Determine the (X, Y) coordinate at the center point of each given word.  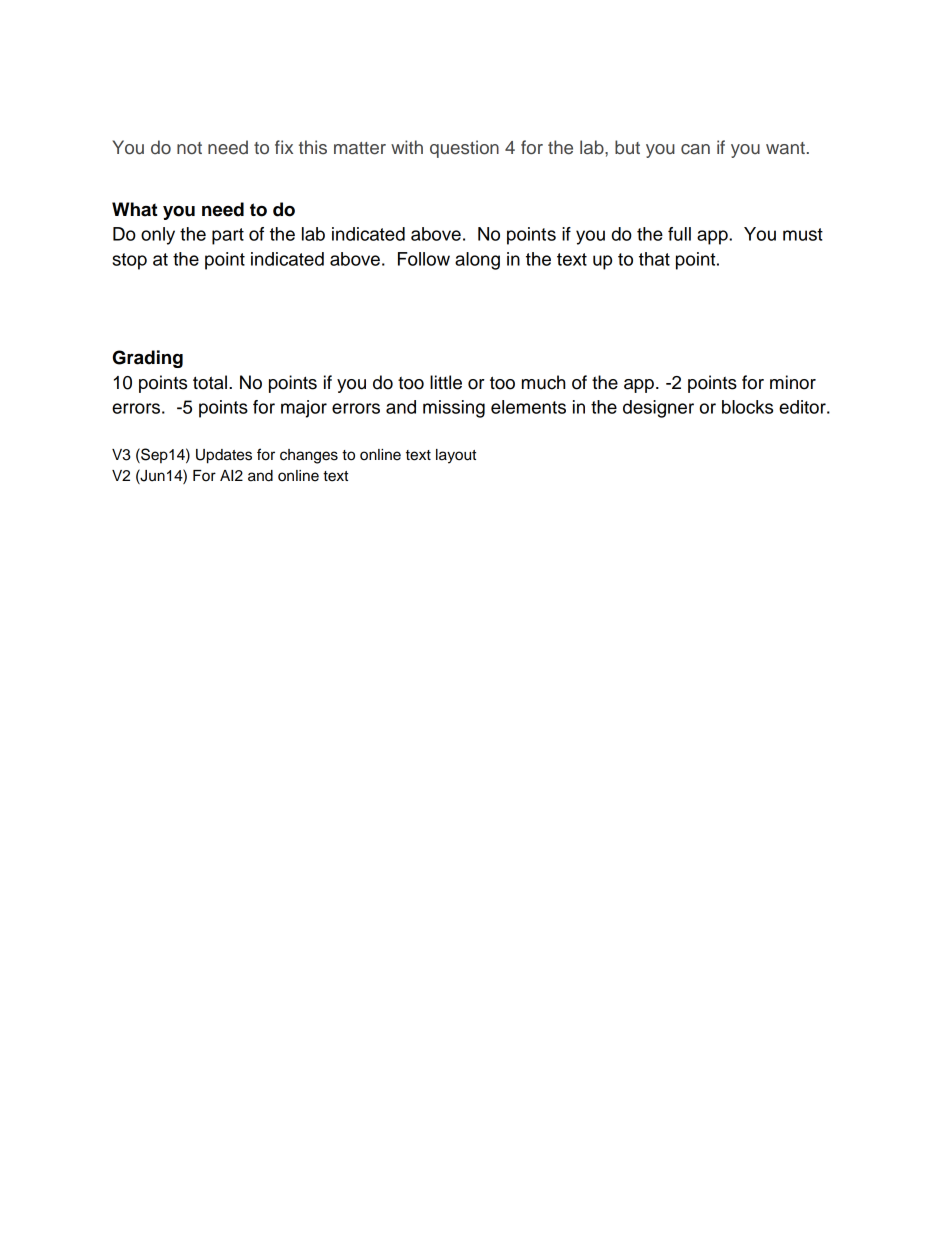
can (695, 149)
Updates (224, 456)
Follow (424, 259)
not (189, 148)
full (679, 234)
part (228, 236)
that (654, 259)
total (210, 382)
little (446, 382)
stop (129, 261)
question (464, 149)
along (477, 261)
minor (793, 382)
